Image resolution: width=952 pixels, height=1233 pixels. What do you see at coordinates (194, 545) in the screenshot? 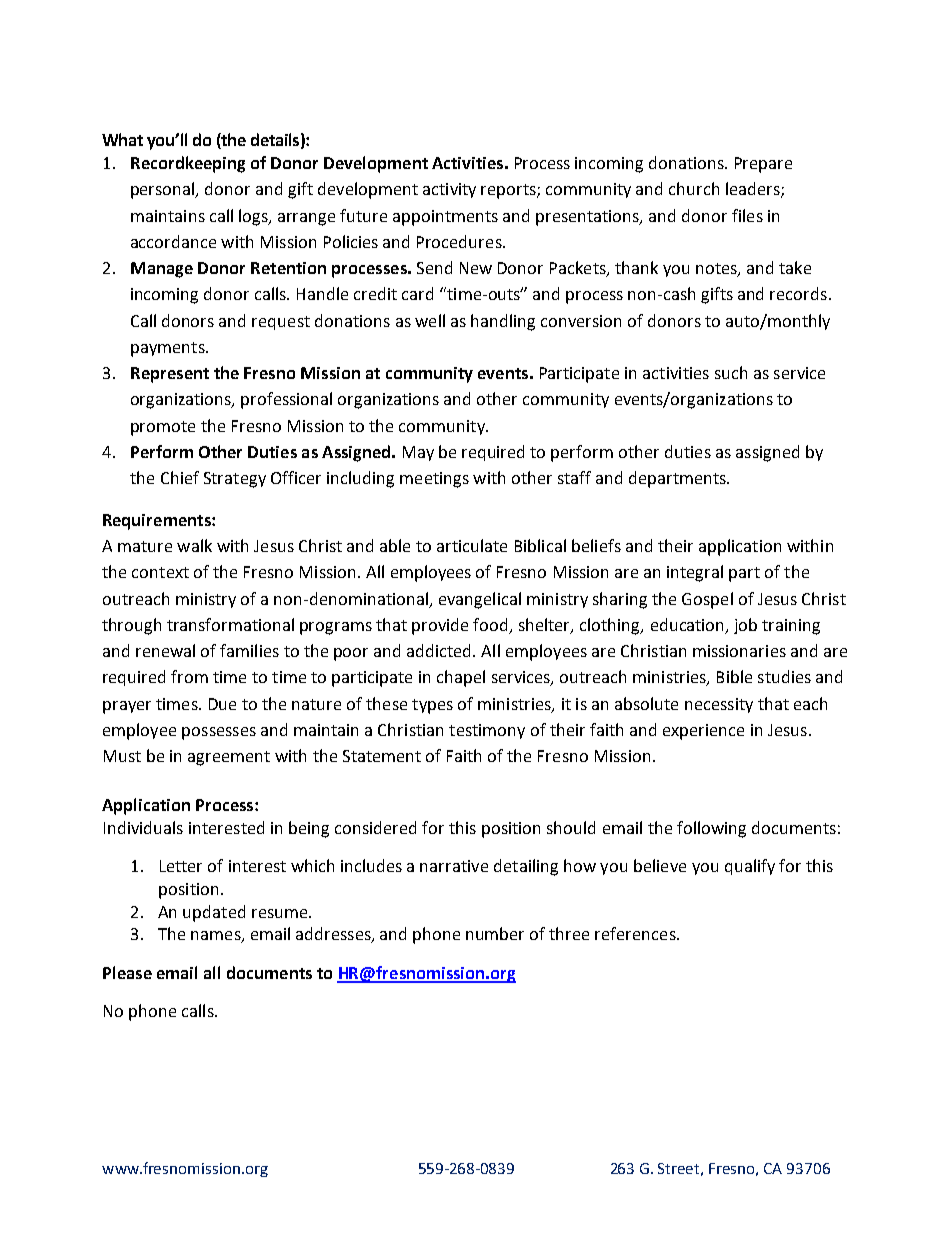
I see `walk` at bounding box center [194, 545].
